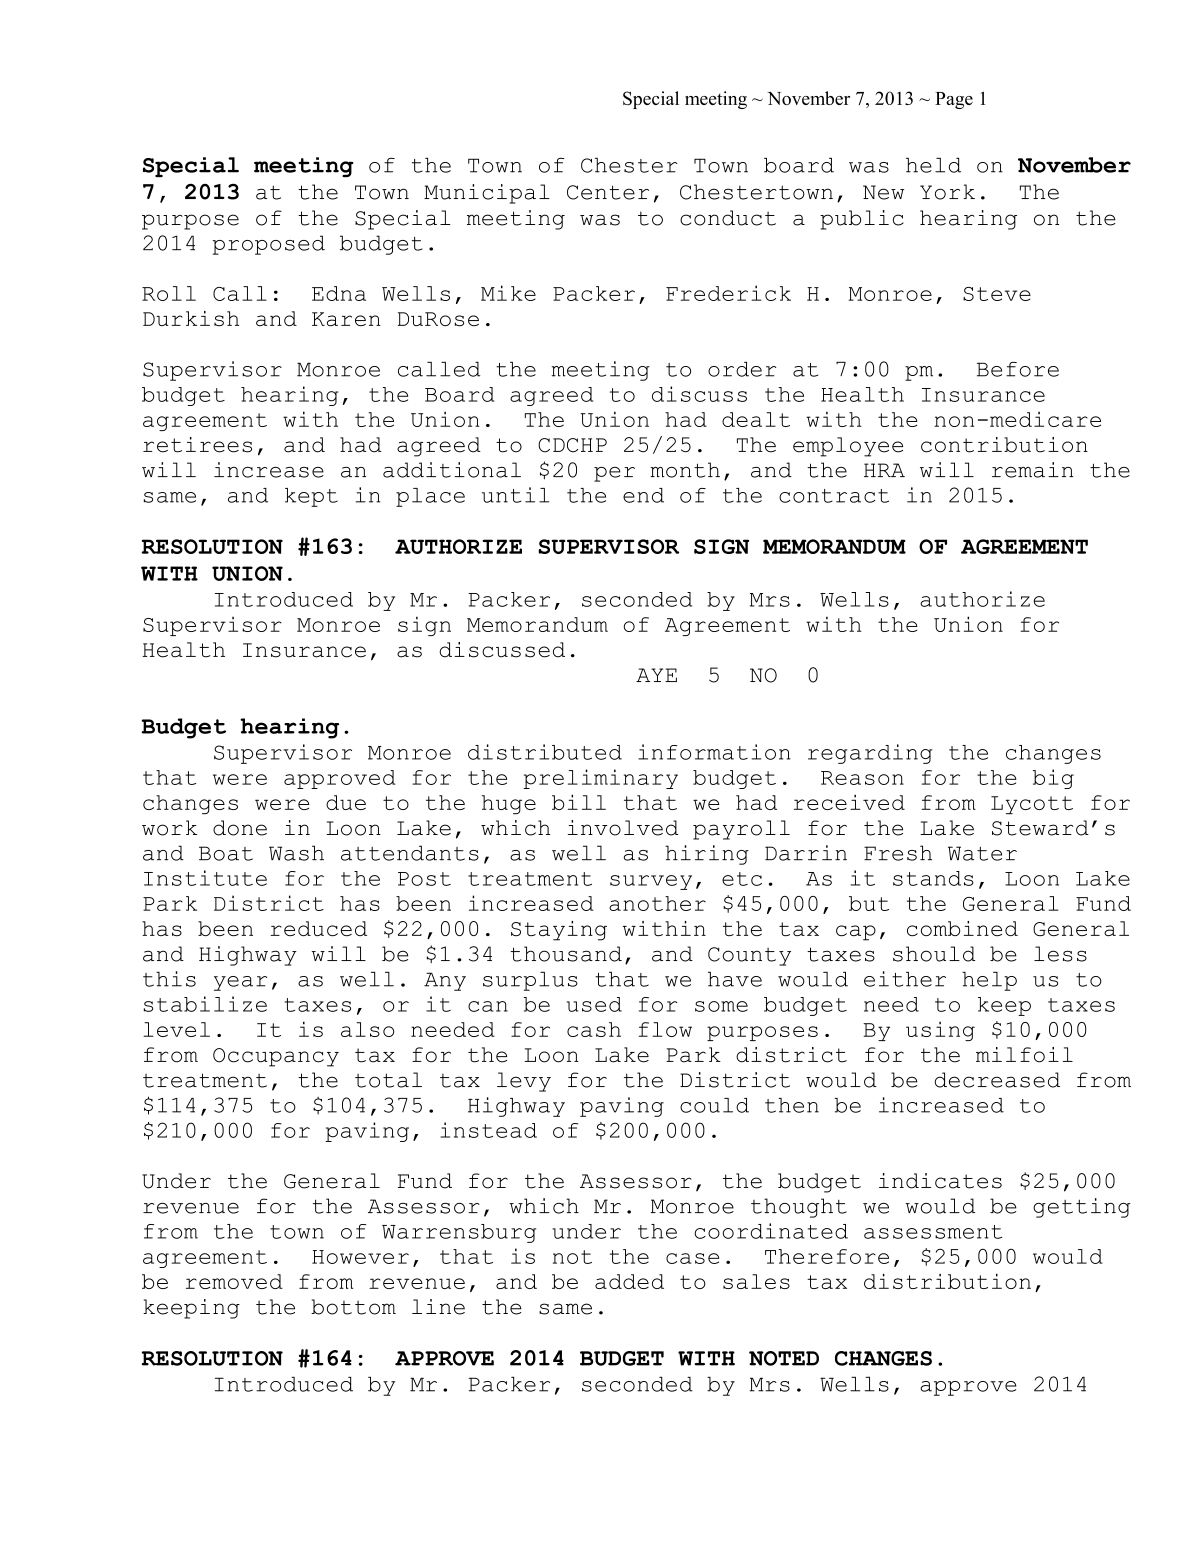 This screenshot has height=1555, width=1202. Describe the element at coordinates (234, 1281) in the screenshot. I see `removed` at that location.
